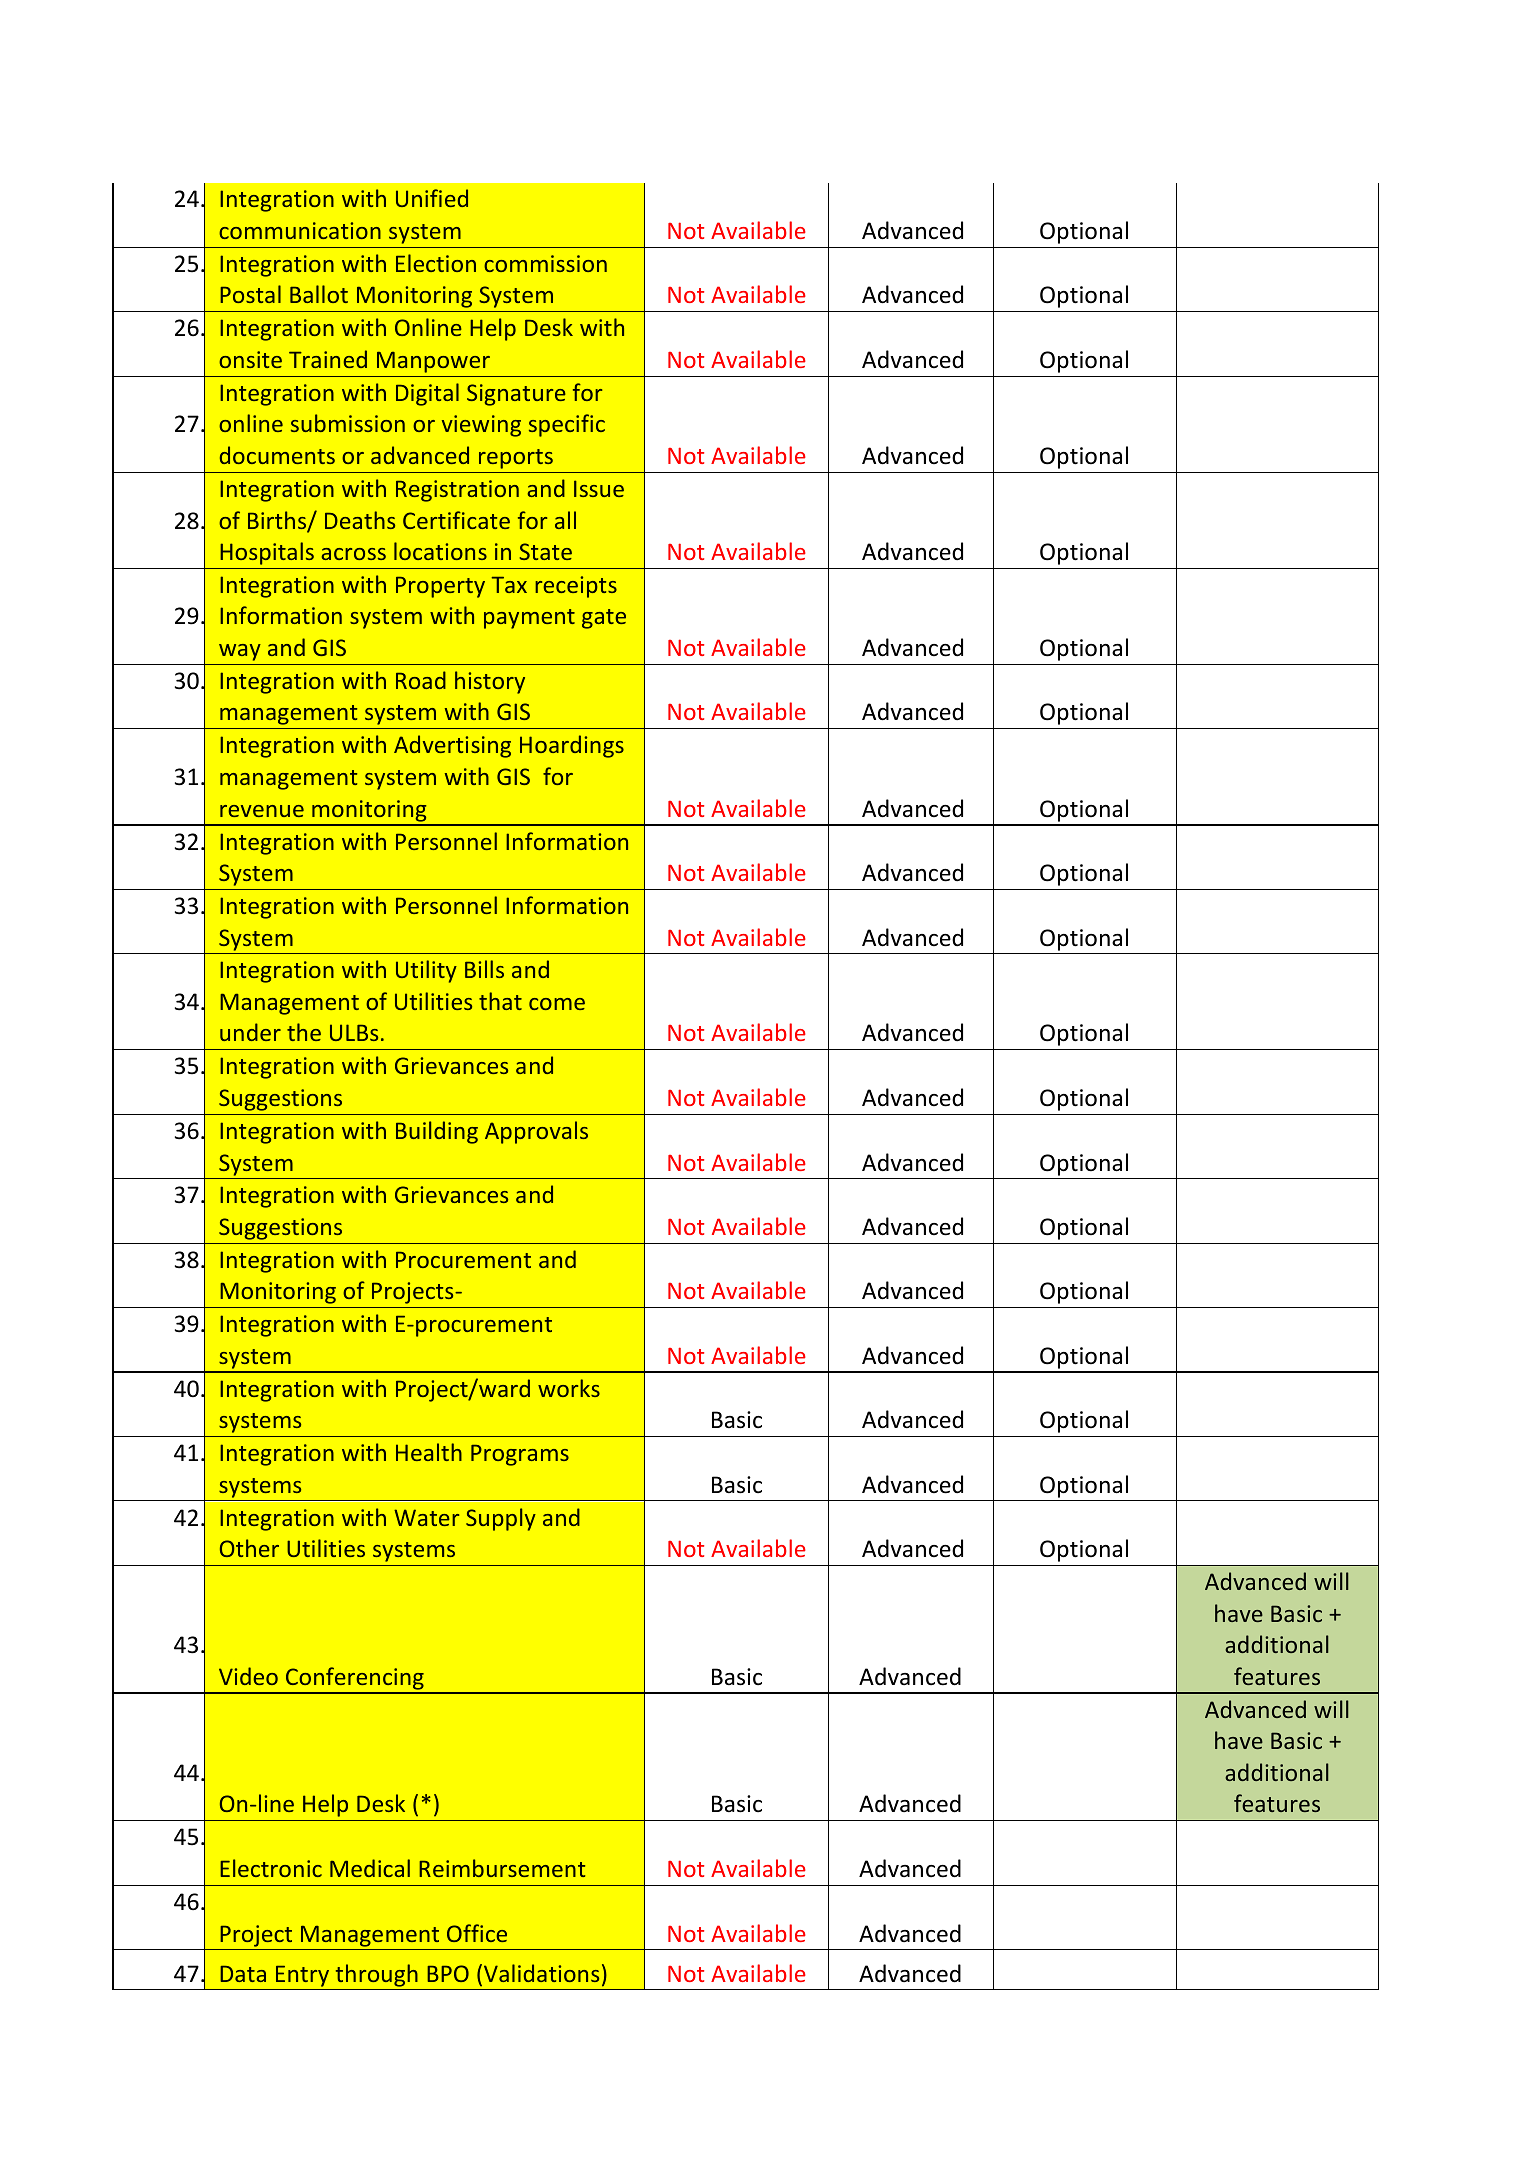 The image size is (1540, 2178). What do you see at coordinates (436, 263) in the screenshot?
I see `Election` at bounding box center [436, 263].
